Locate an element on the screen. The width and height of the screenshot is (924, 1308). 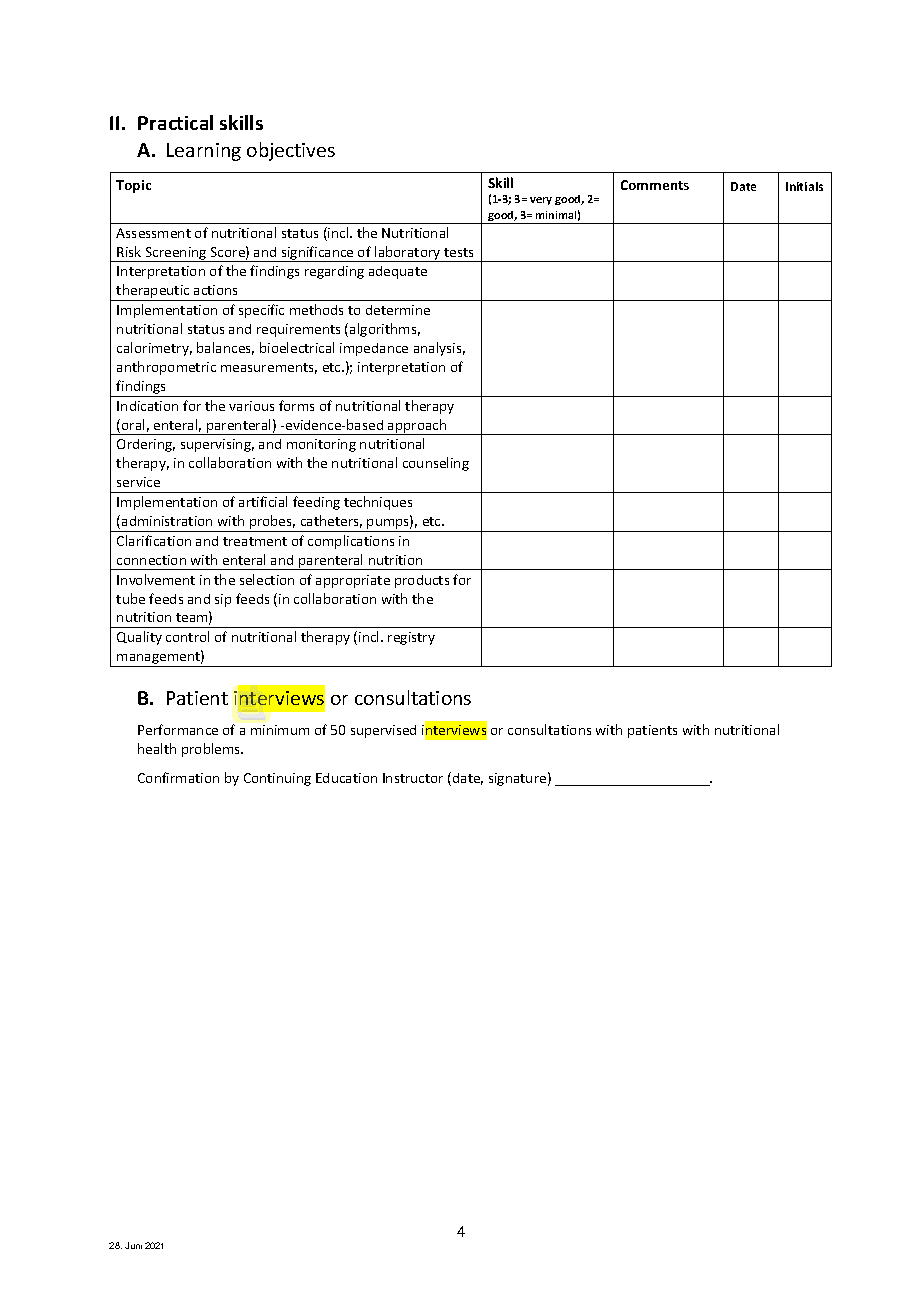
Instructor is located at coordinates (413, 778).
